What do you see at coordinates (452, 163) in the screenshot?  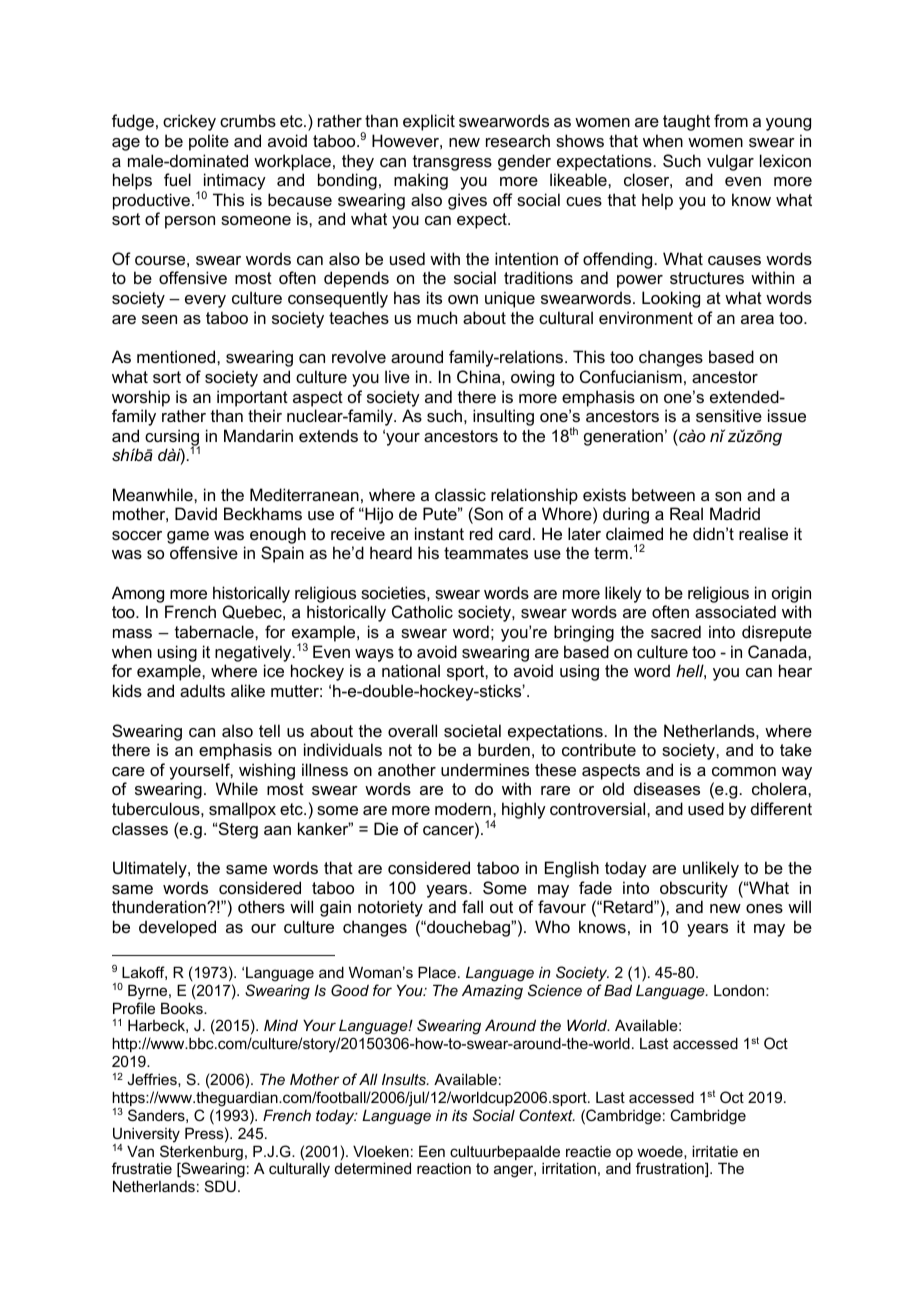 I see `transgress` at bounding box center [452, 163].
